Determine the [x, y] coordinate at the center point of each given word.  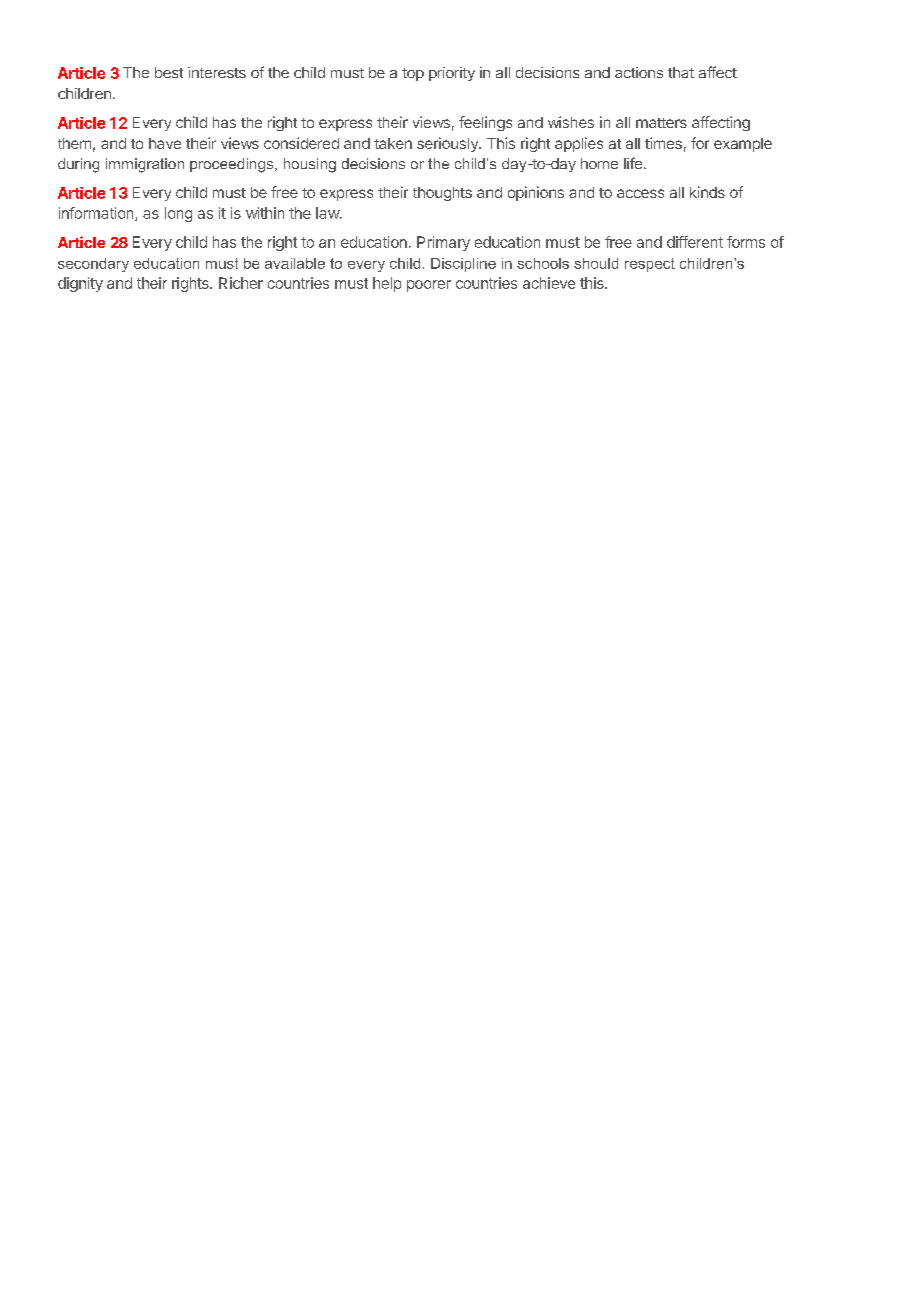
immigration [145, 165]
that [681, 72]
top [413, 74]
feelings [485, 123]
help [387, 284]
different [695, 242]
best [169, 72]
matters [661, 123]
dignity [80, 284]
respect [650, 265]
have [165, 143]
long [178, 214]
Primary [443, 243]
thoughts [442, 194]
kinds [707, 192]
